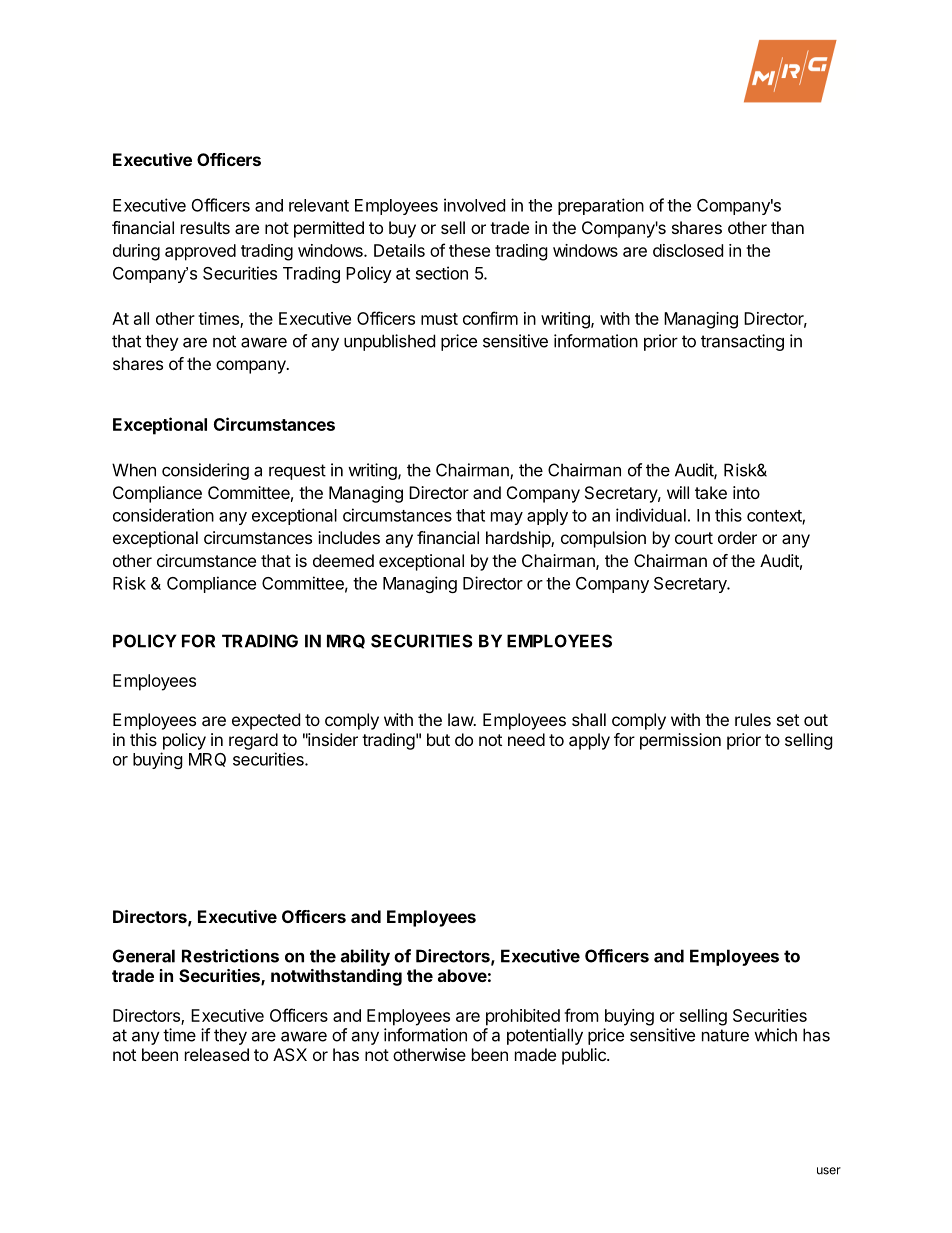  What do you see at coordinates (205, 227) in the screenshot?
I see `results` at bounding box center [205, 227].
